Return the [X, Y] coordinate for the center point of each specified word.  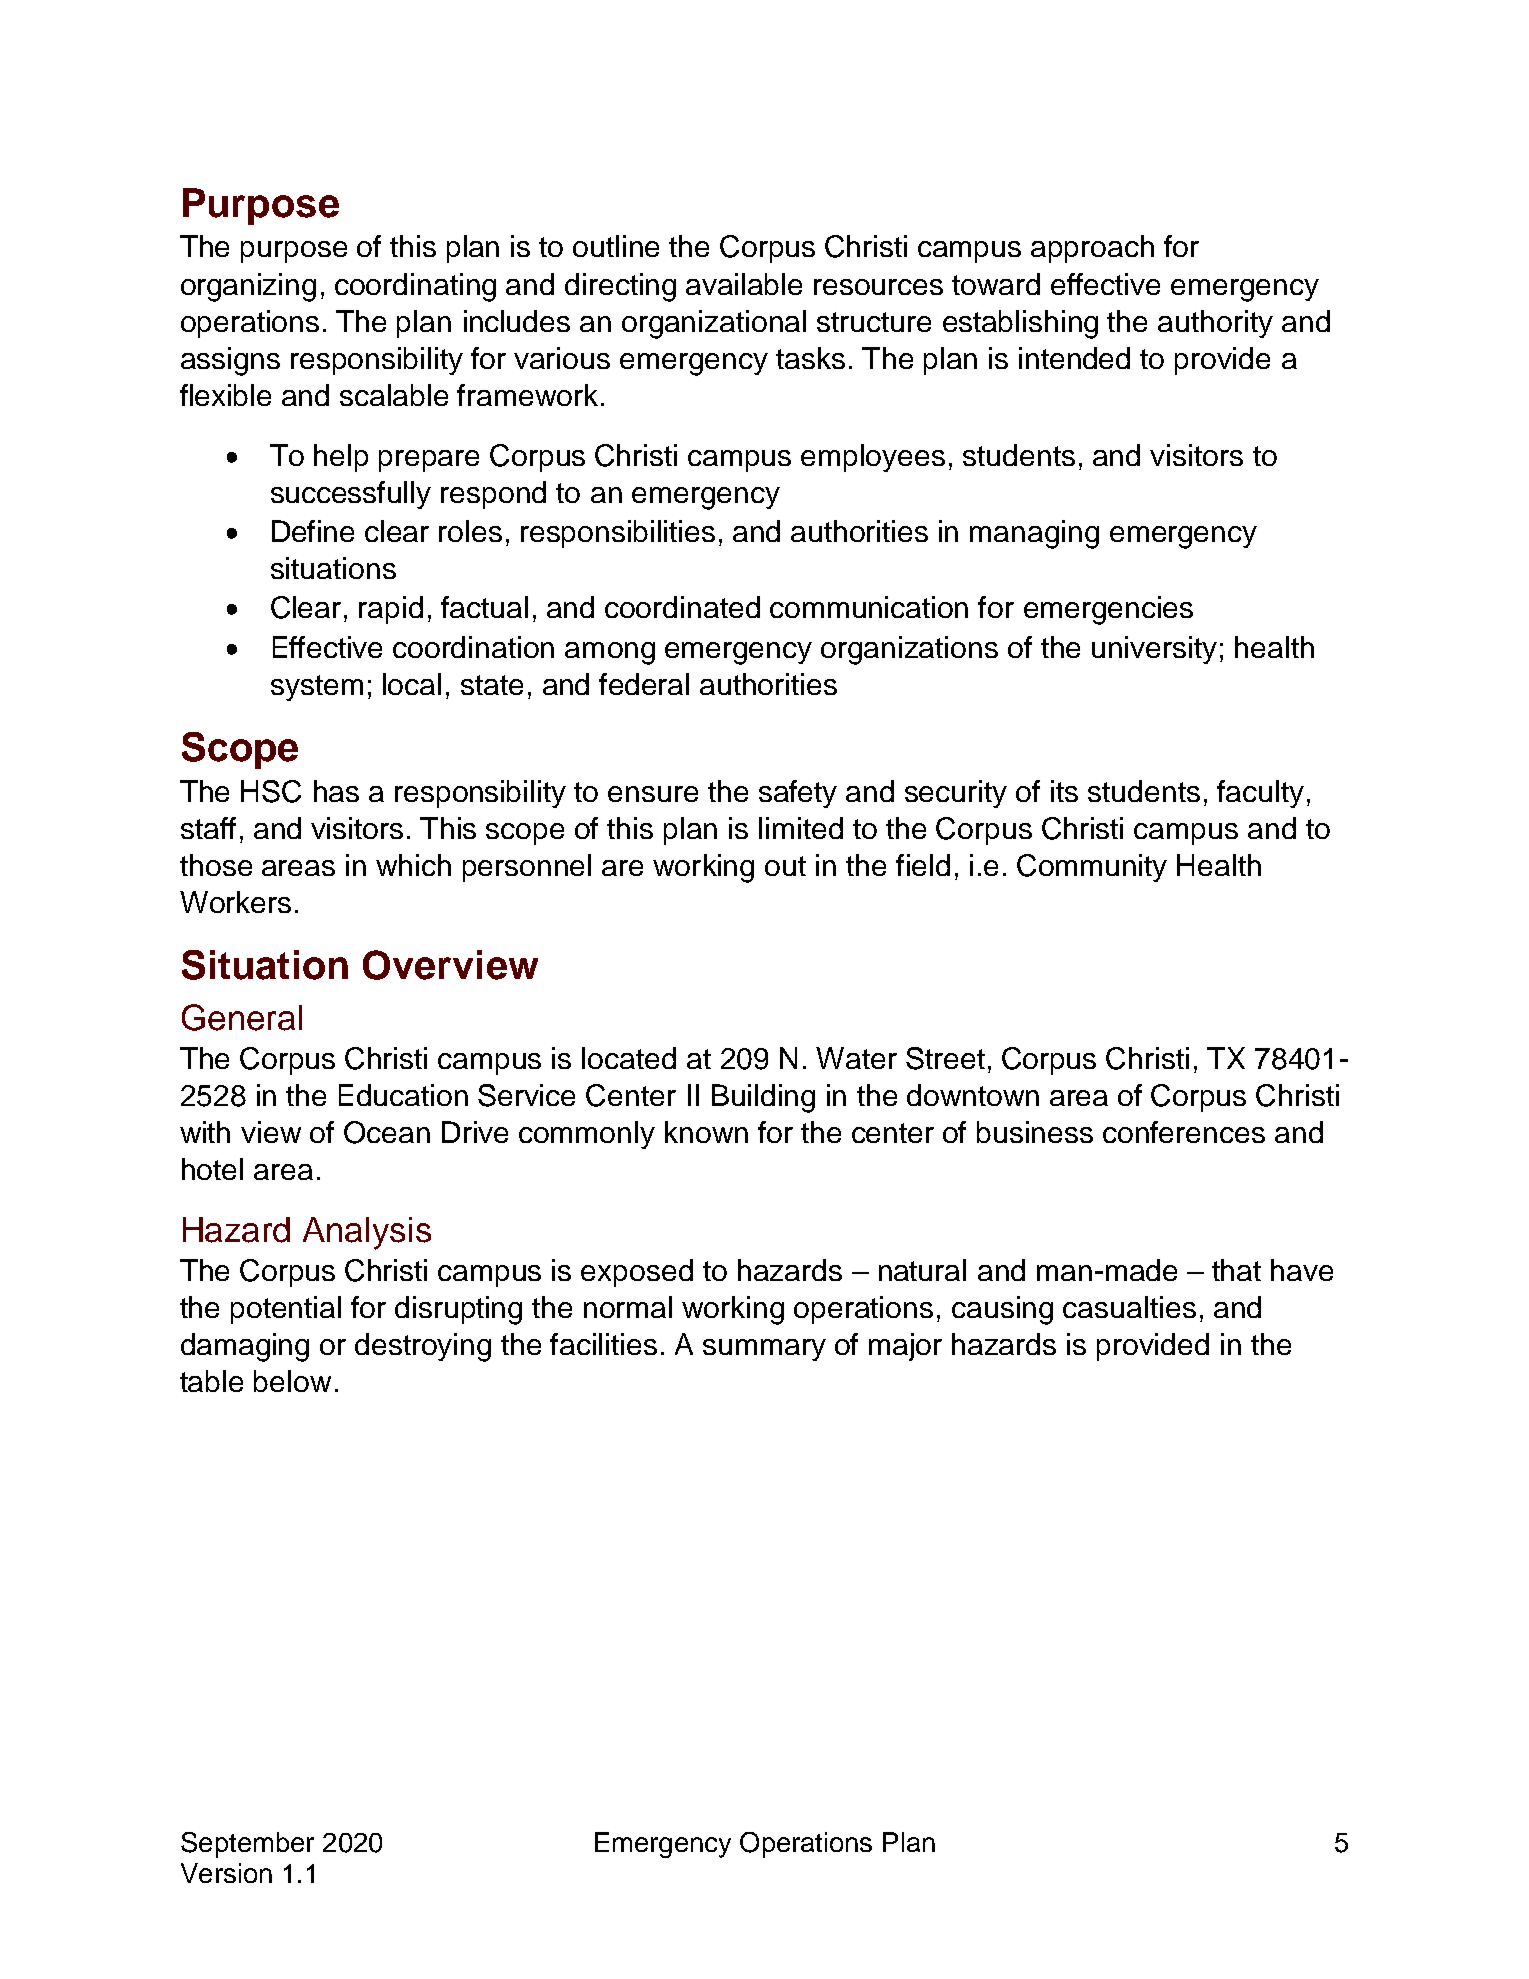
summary [764, 1350]
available [744, 284]
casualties [1129, 1307]
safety [798, 794]
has [336, 791]
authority [1215, 324]
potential [286, 1310]
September [247, 1845]
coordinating [415, 287]
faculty [1260, 794]
